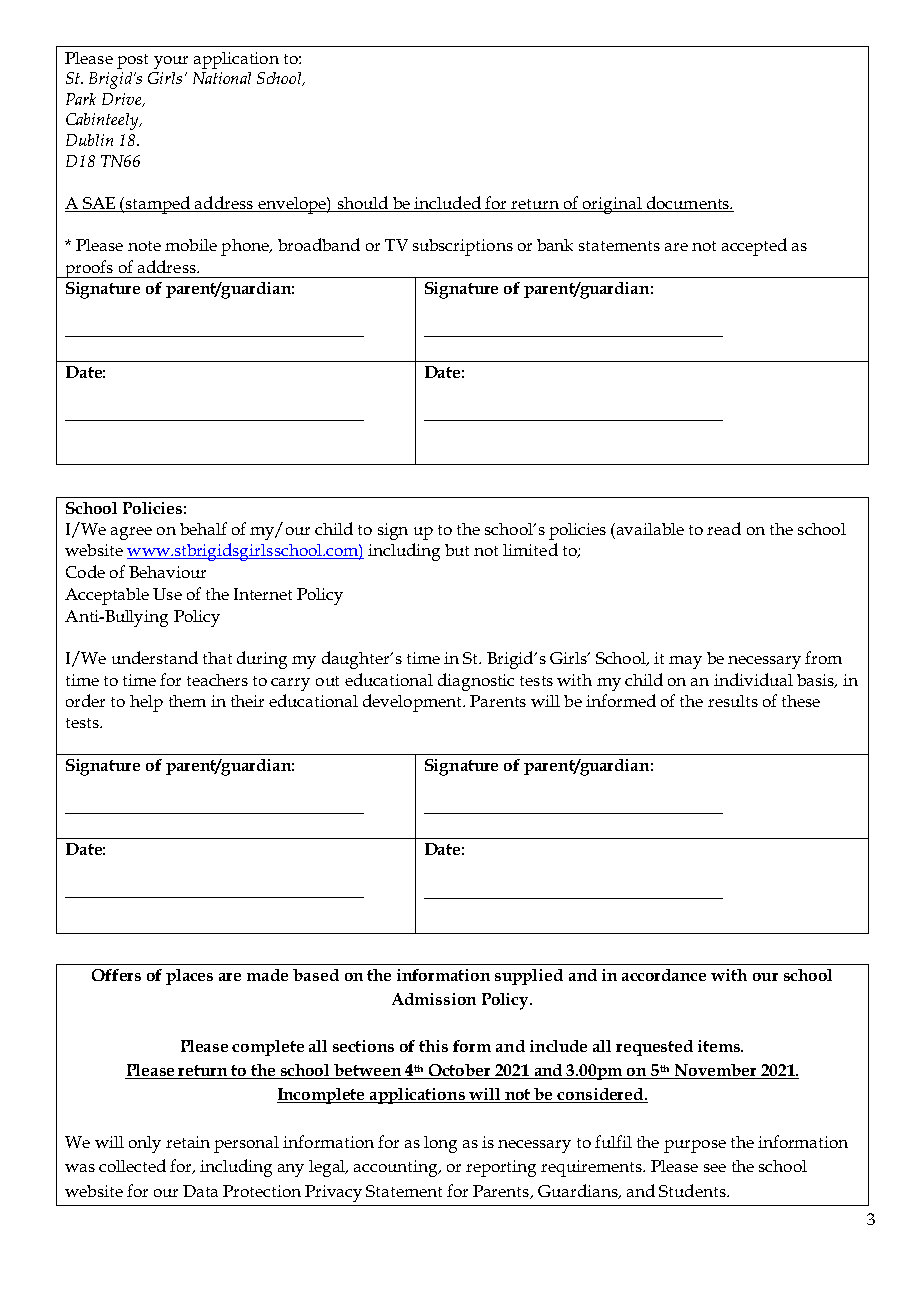  Describe the element at coordinates (188, 1142) in the screenshot. I see `retain` at that location.
